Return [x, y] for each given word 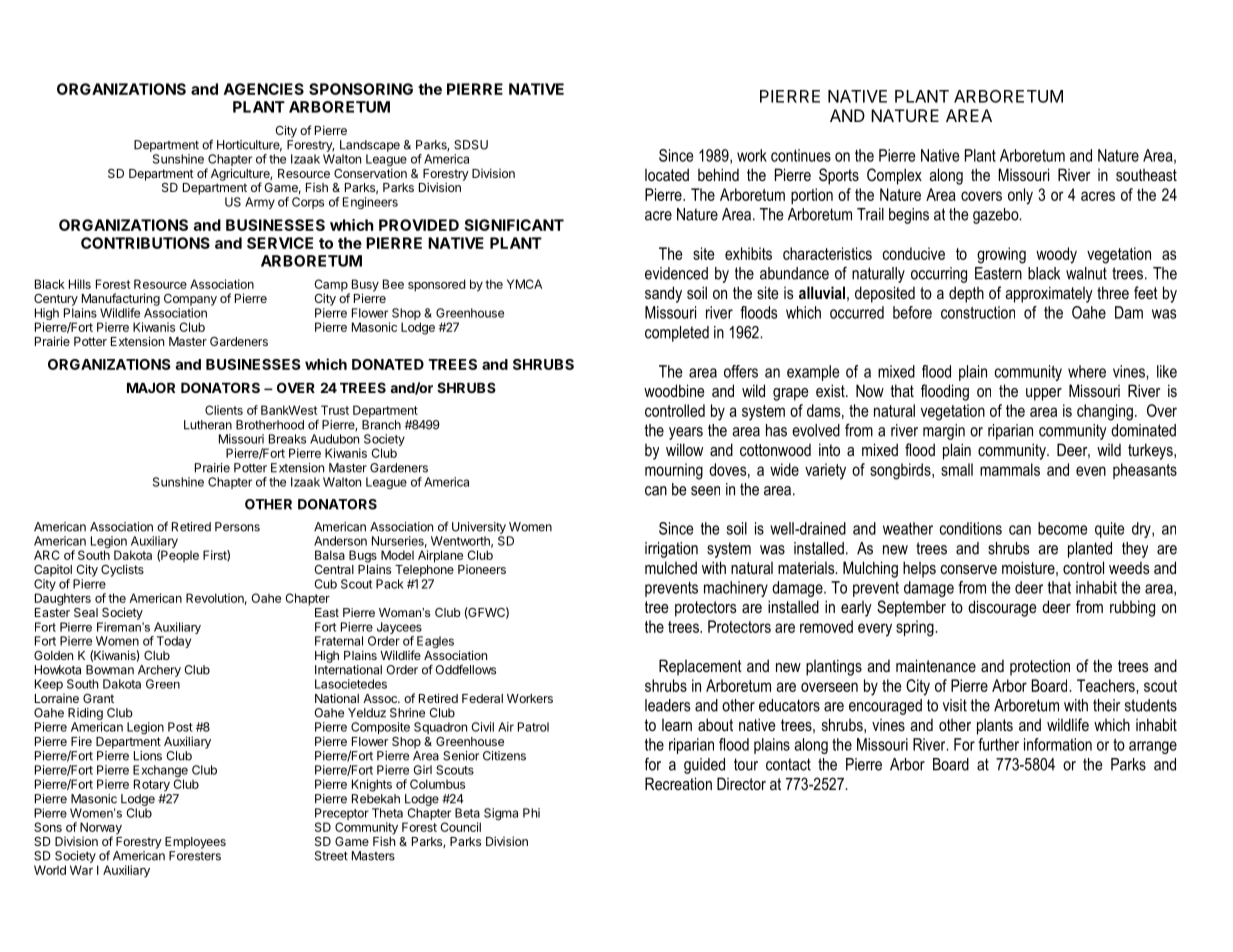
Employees [195, 843]
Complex [894, 176]
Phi [531, 813]
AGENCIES [264, 89]
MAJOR [151, 387]
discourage [1002, 608]
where [1087, 371]
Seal [86, 612]
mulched [671, 567]
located [667, 174]
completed [677, 334]
